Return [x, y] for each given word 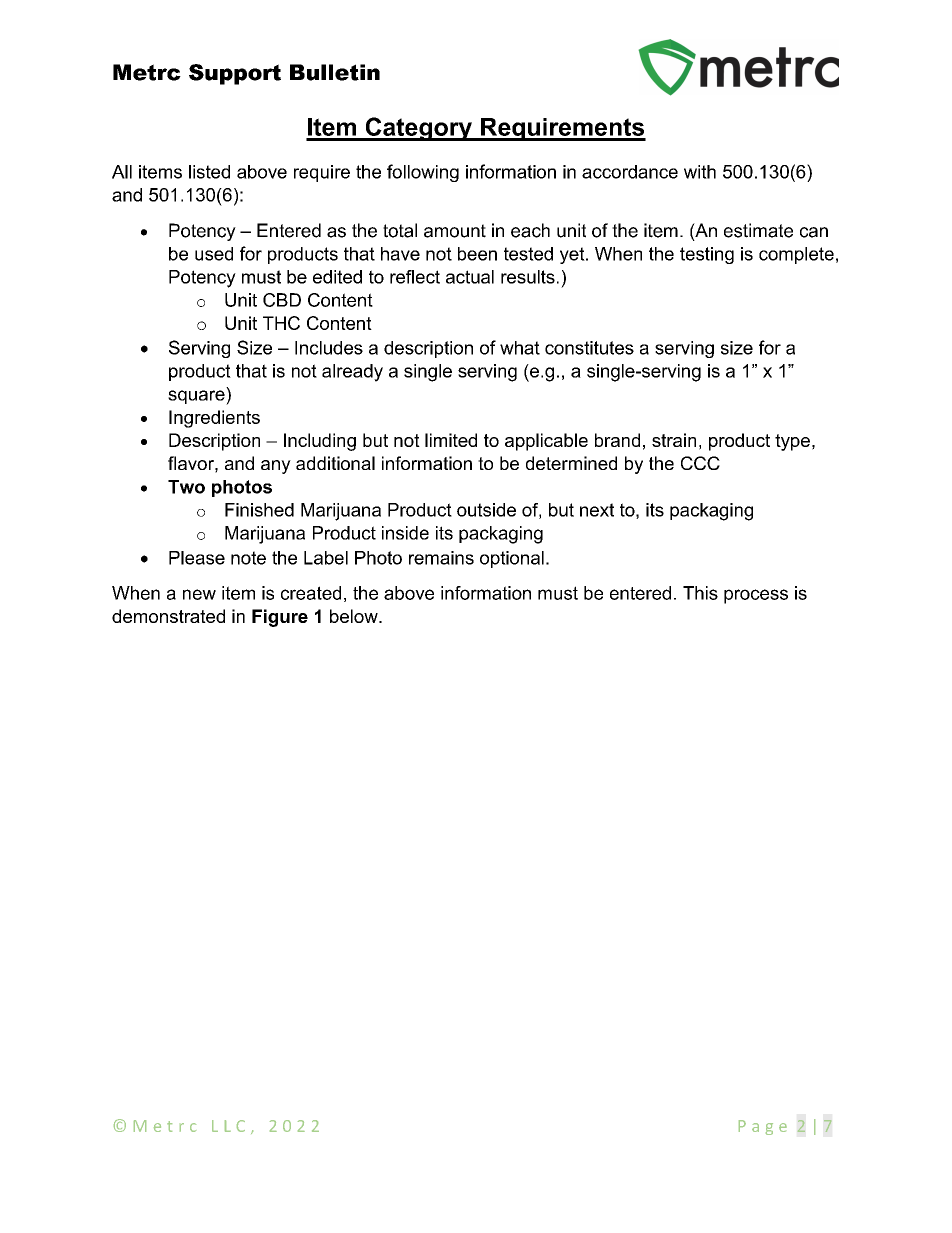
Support [235, 74]
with [700, 172]
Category [418, 129]
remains [441, 558]
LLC [228, 1126]
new [199, 594]
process [756, 596]
